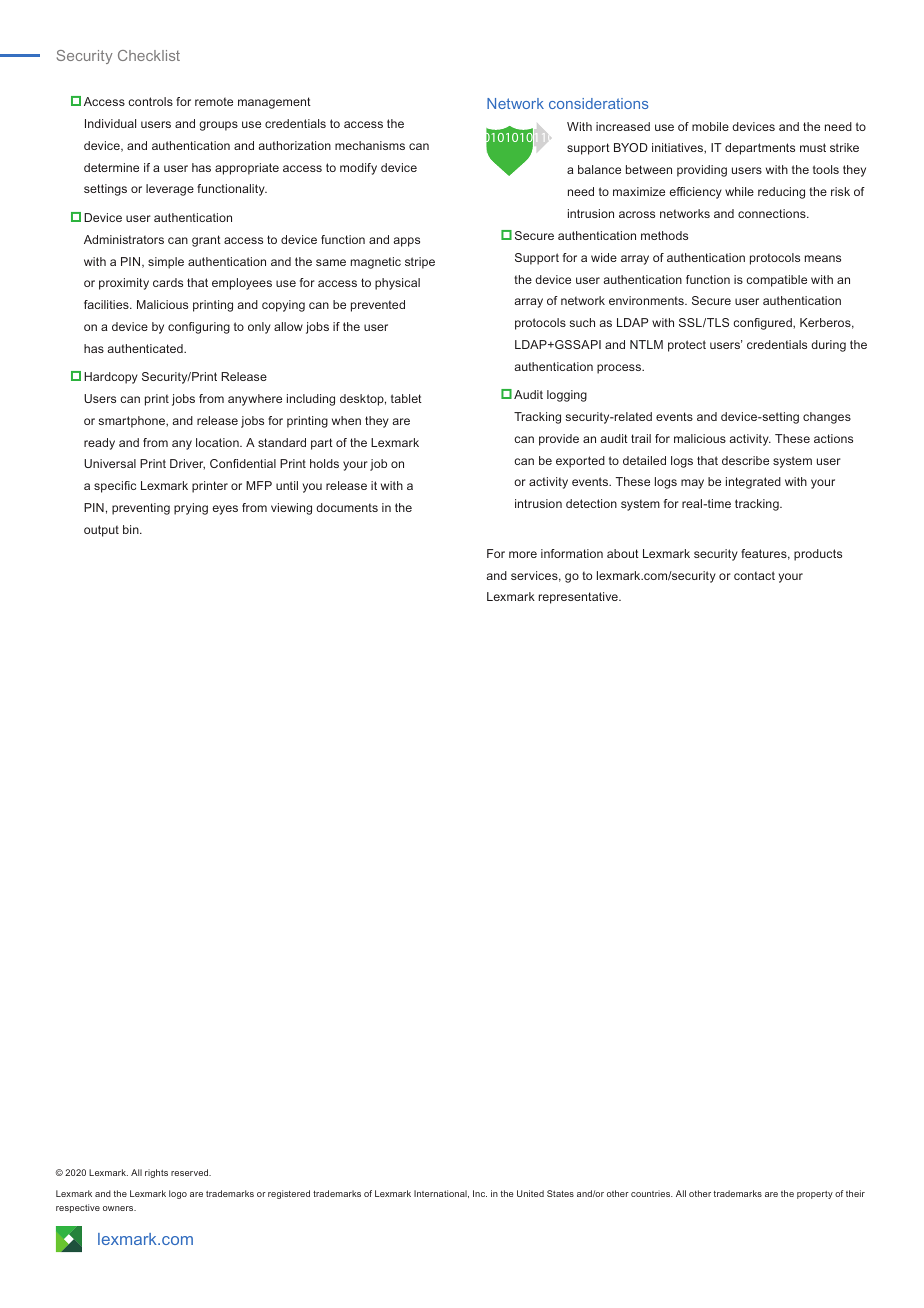 The width and height of the page is (924, 1308). Describe the element at coordinates (745, 460) in the page. I see `describe` at that location.
